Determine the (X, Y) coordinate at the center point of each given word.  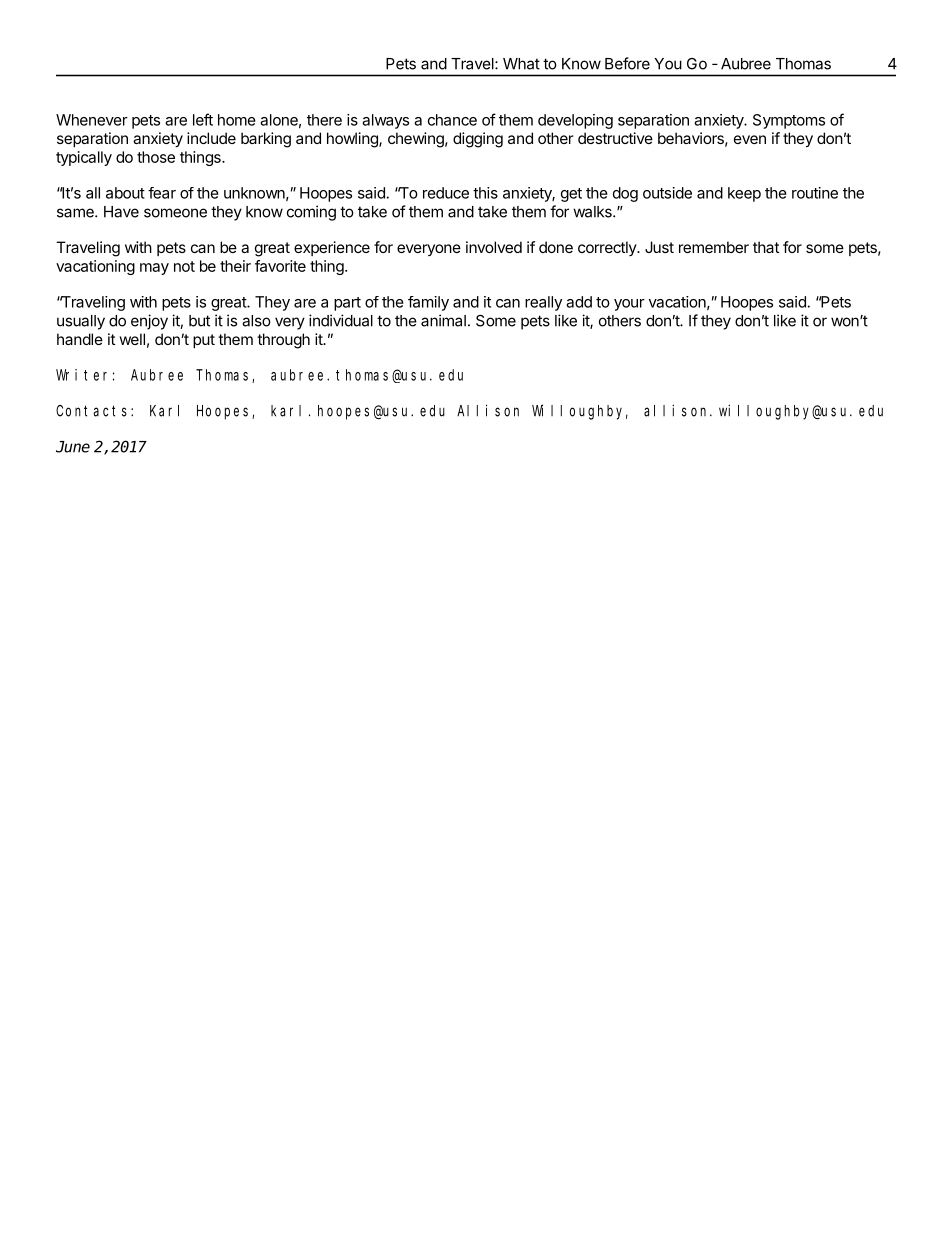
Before (627, 63)
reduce (446, 193)
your (629, 305)
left (203, 119)
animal (443, 320)
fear (162, 193)
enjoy (149, 322)
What (521, 64)
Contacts (94, 411)
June (73, 447)
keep (744, 194)
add (579, 302)
